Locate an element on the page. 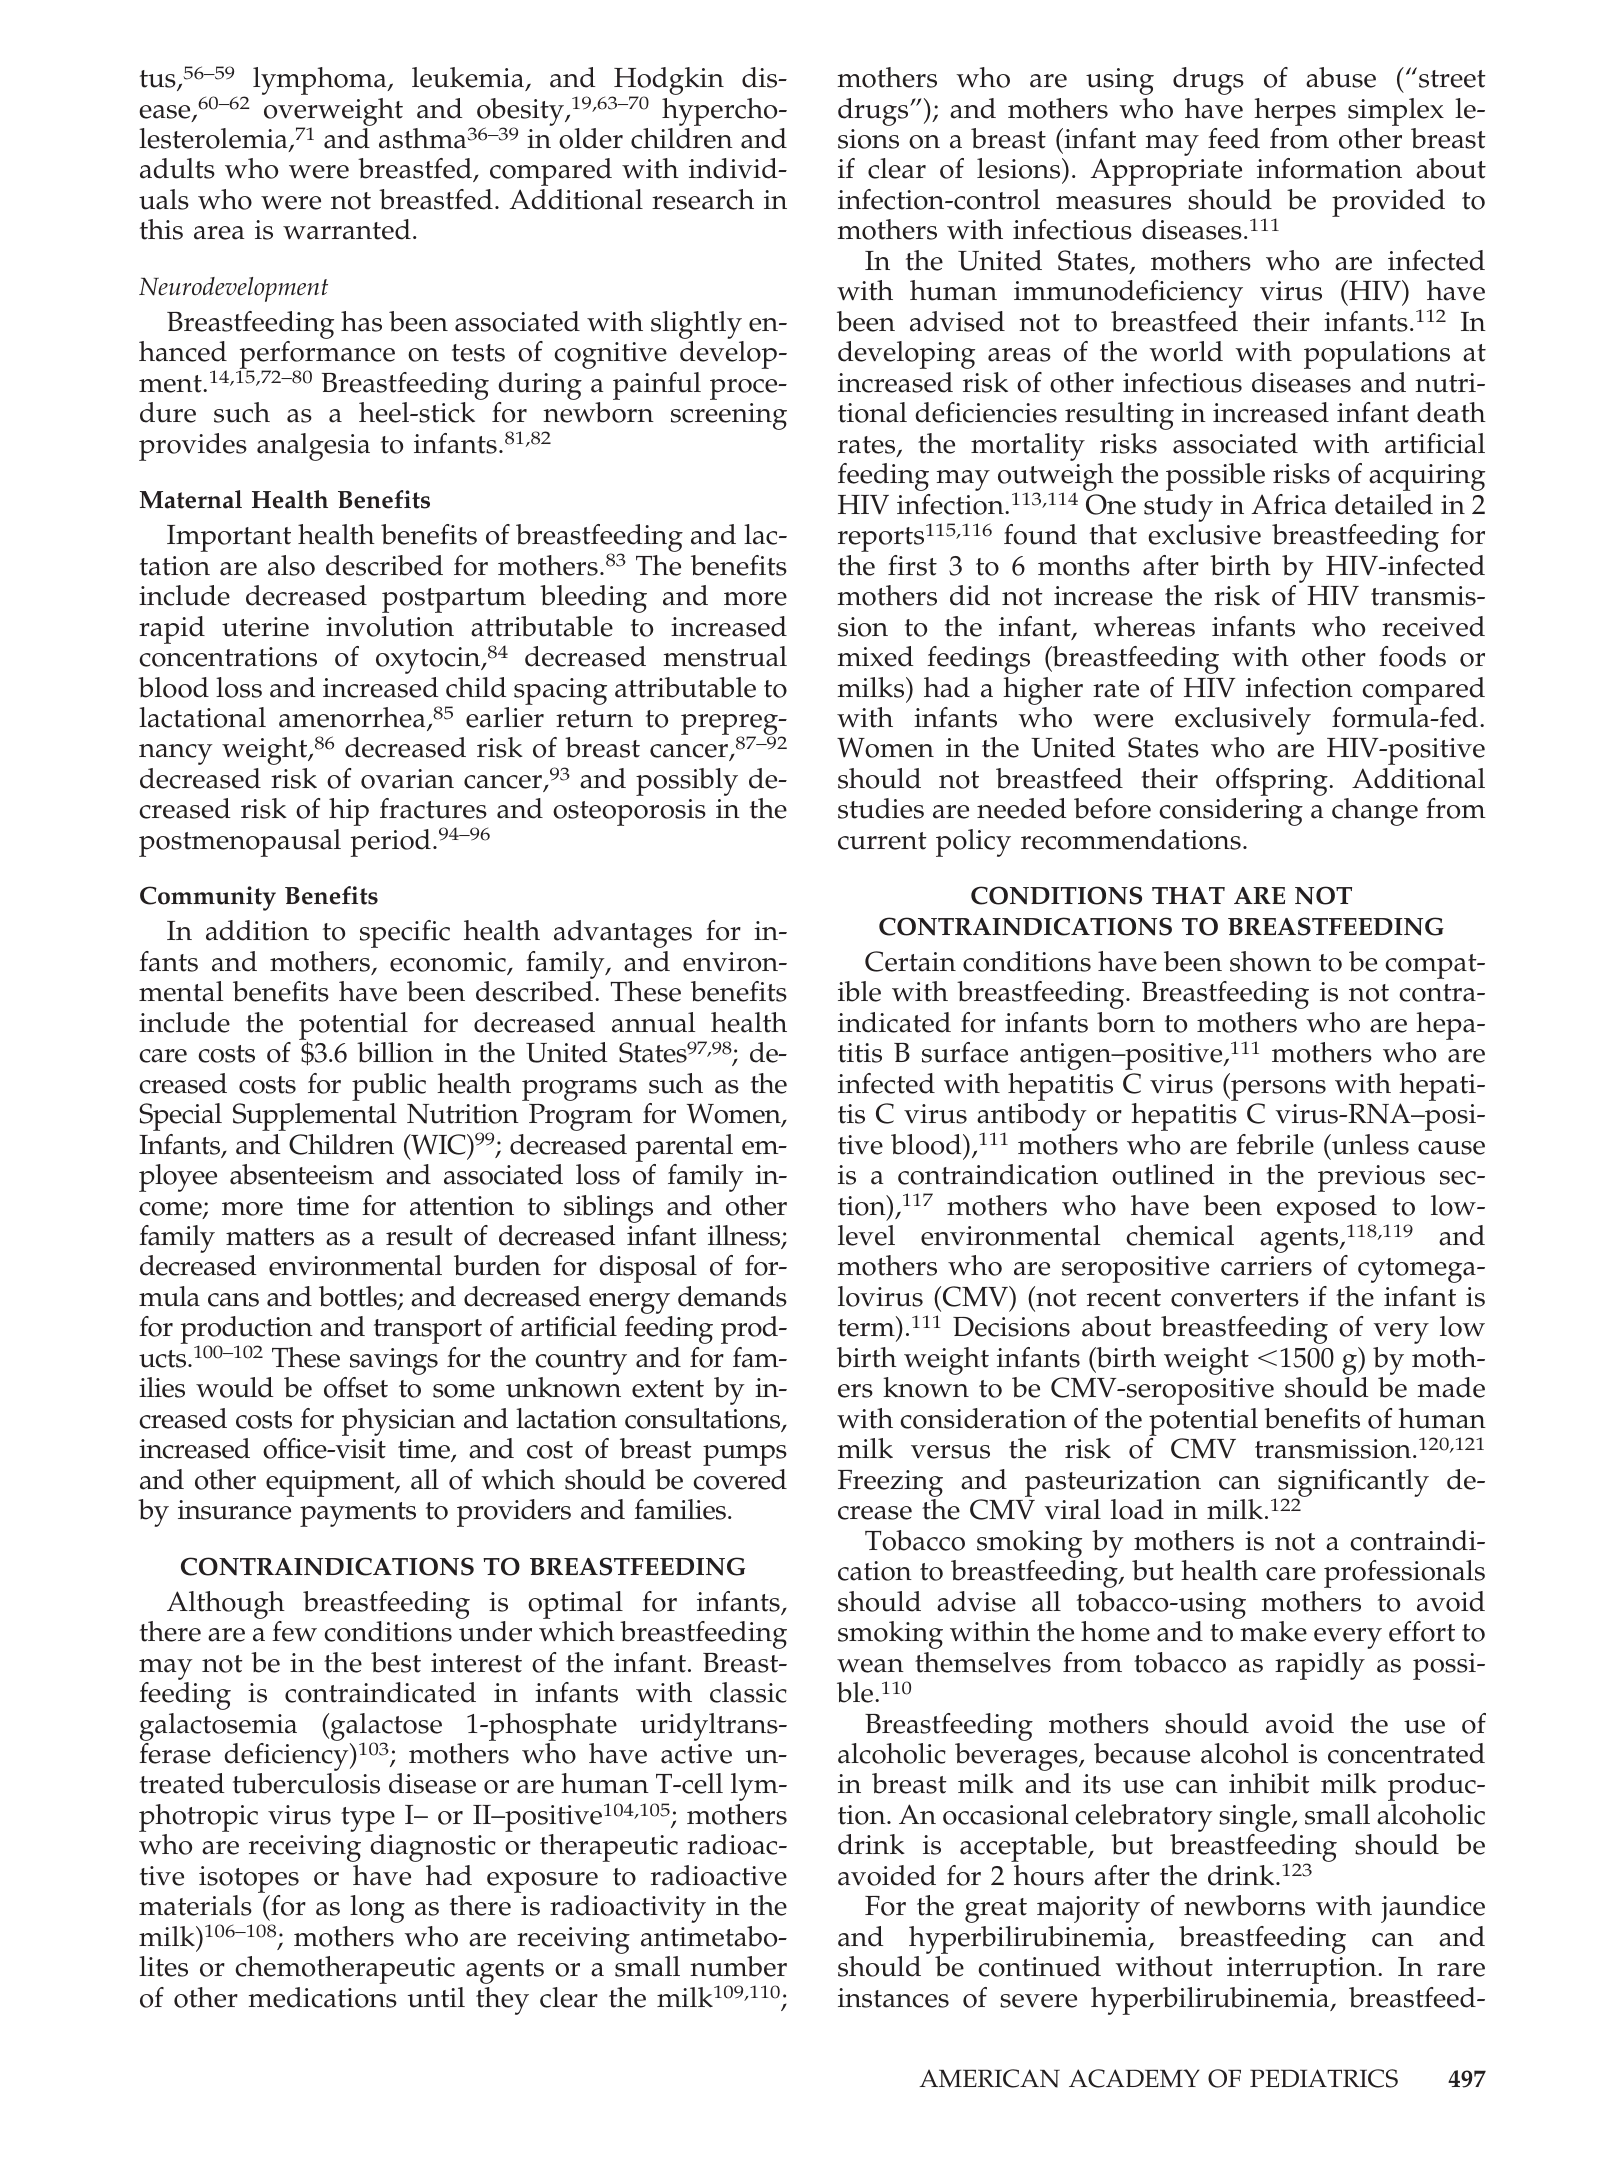  instances is located at coordinates (893, 1998).
